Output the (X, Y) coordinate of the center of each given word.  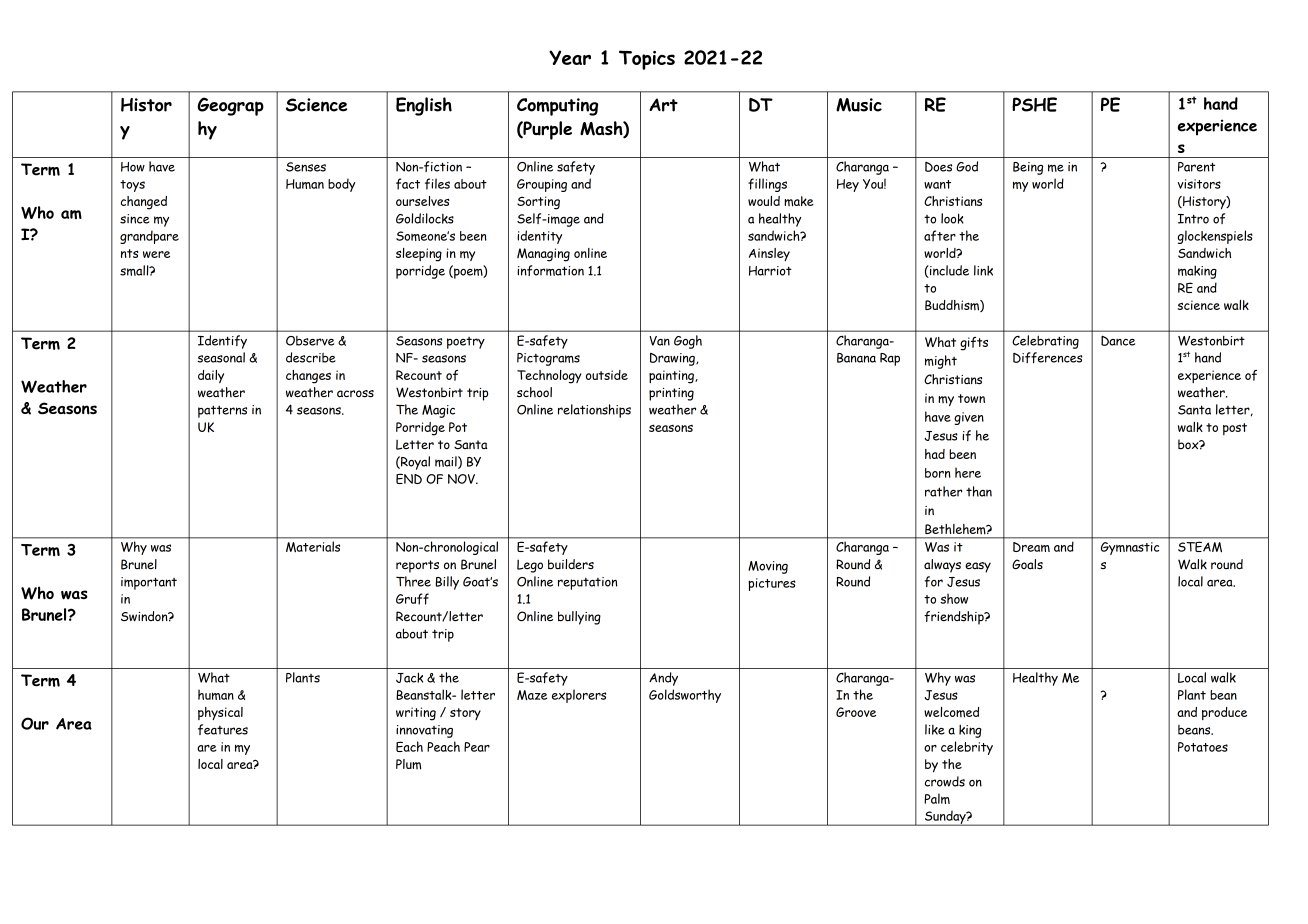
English (424, 106)
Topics (647, 60)
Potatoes (1203, 747)
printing (671, 394)
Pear (477, 747)
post (1235, 429)
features (223, 729)
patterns (222, 411)
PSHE (1034, 104)
